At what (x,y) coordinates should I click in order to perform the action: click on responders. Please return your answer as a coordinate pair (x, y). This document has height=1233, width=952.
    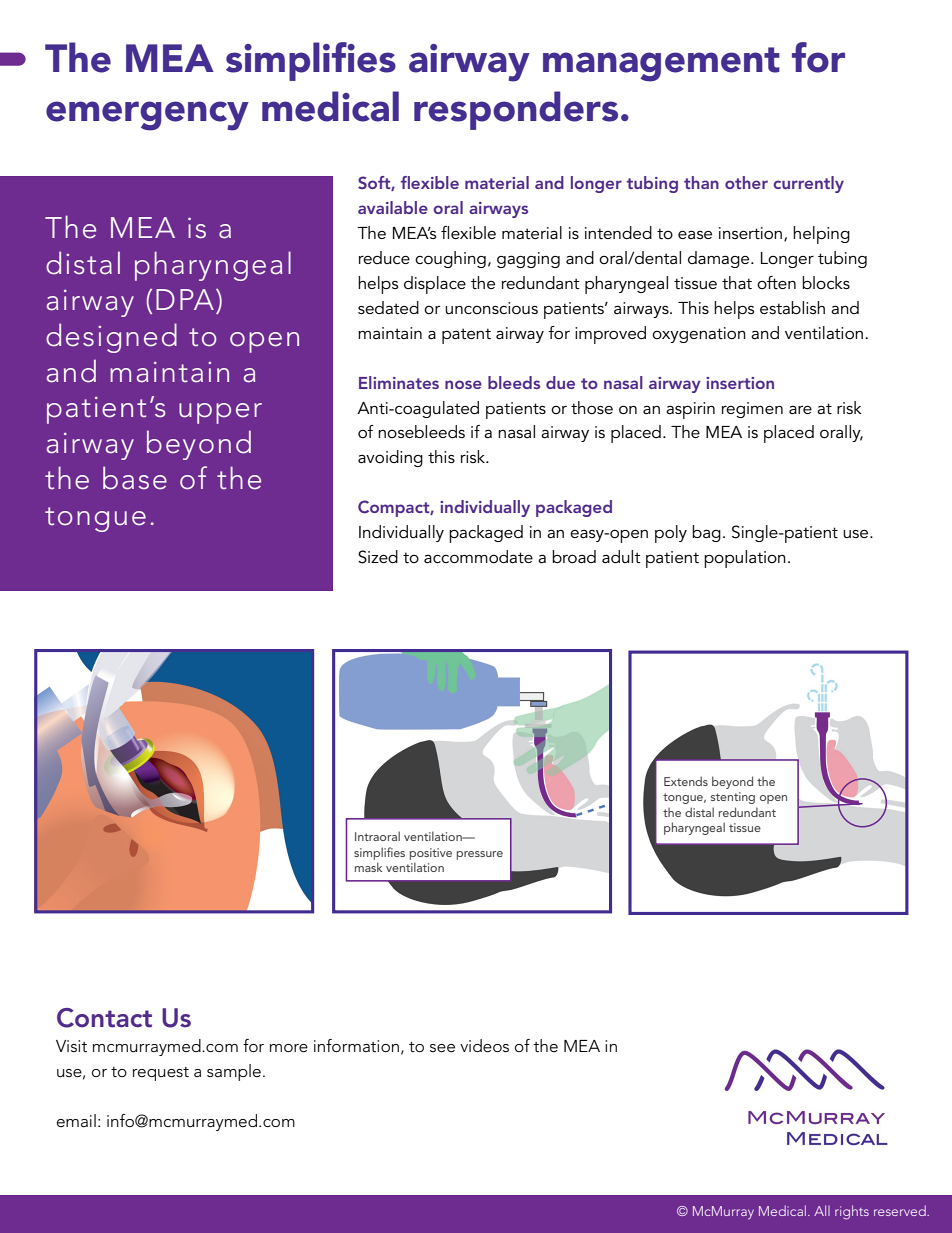
    Looking at the image, I should click on (516, 110).
